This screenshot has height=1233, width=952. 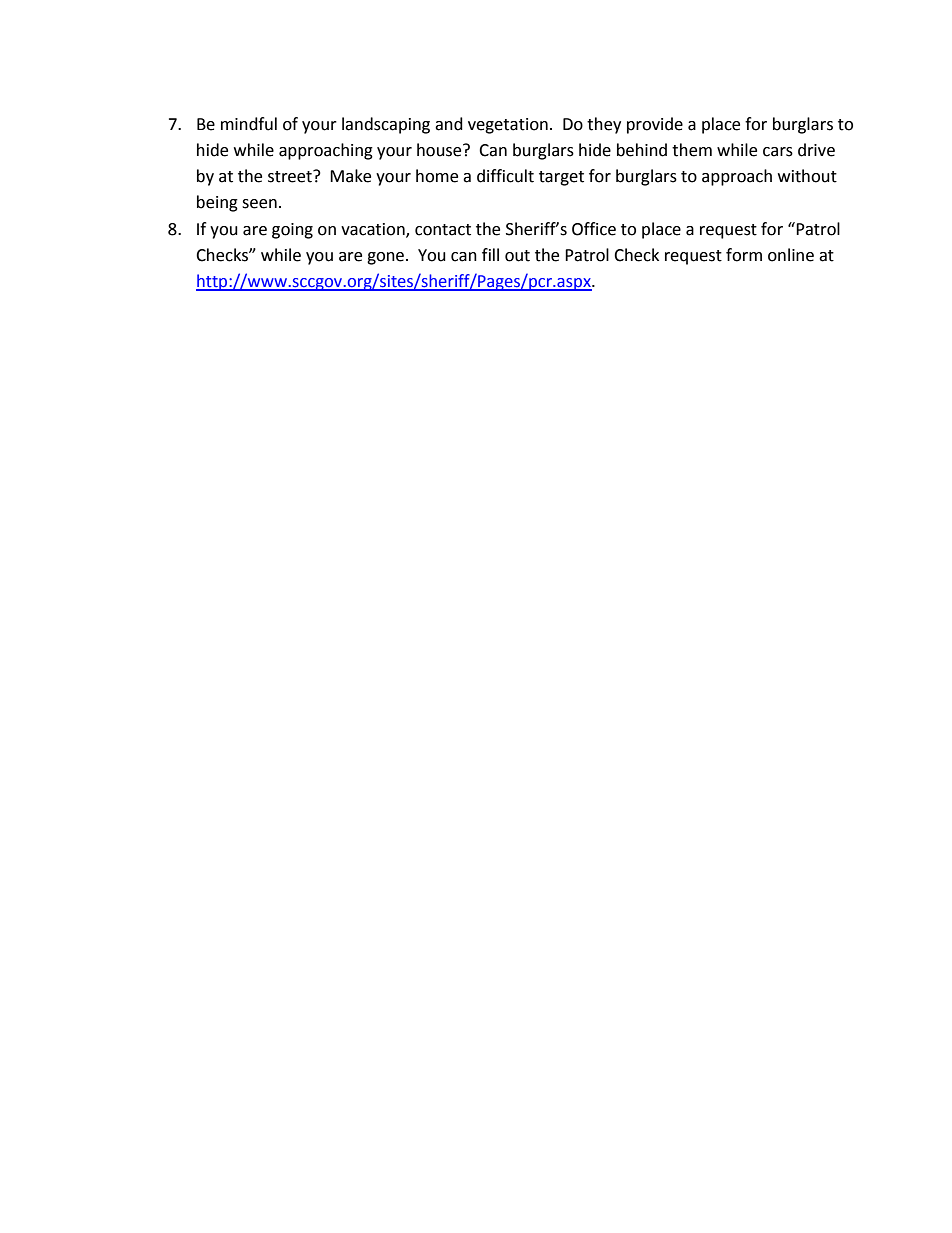 I want to click on target, so click(x=561, y=178).
